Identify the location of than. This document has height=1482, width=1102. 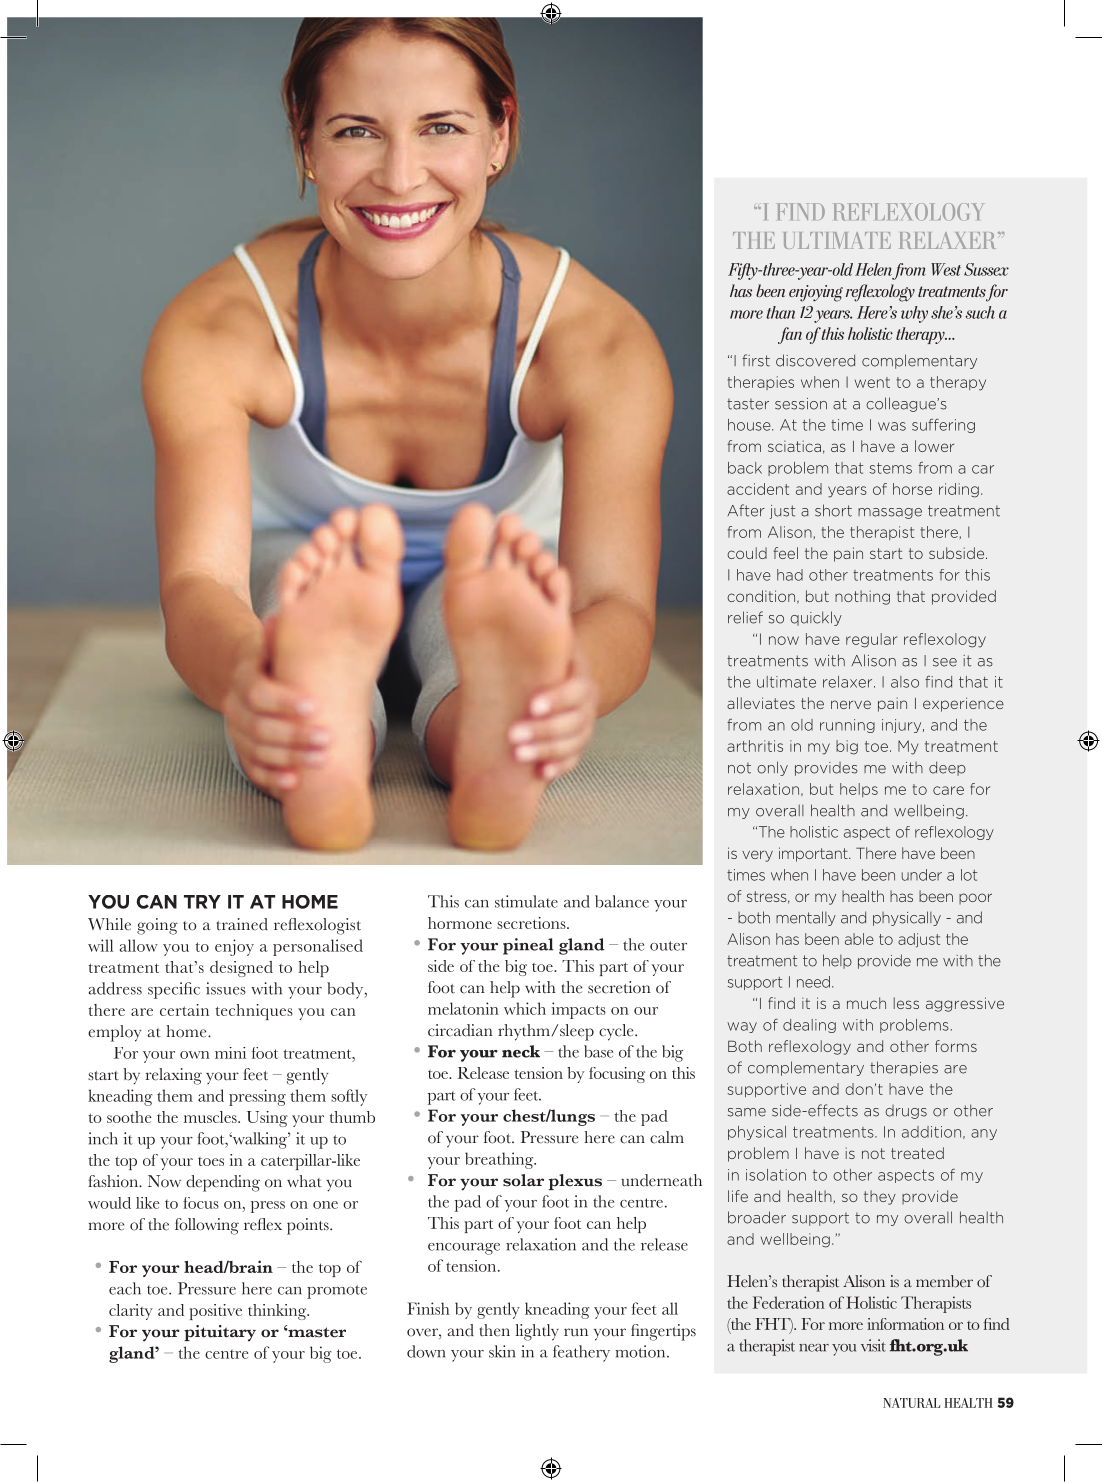
(780, 312).
